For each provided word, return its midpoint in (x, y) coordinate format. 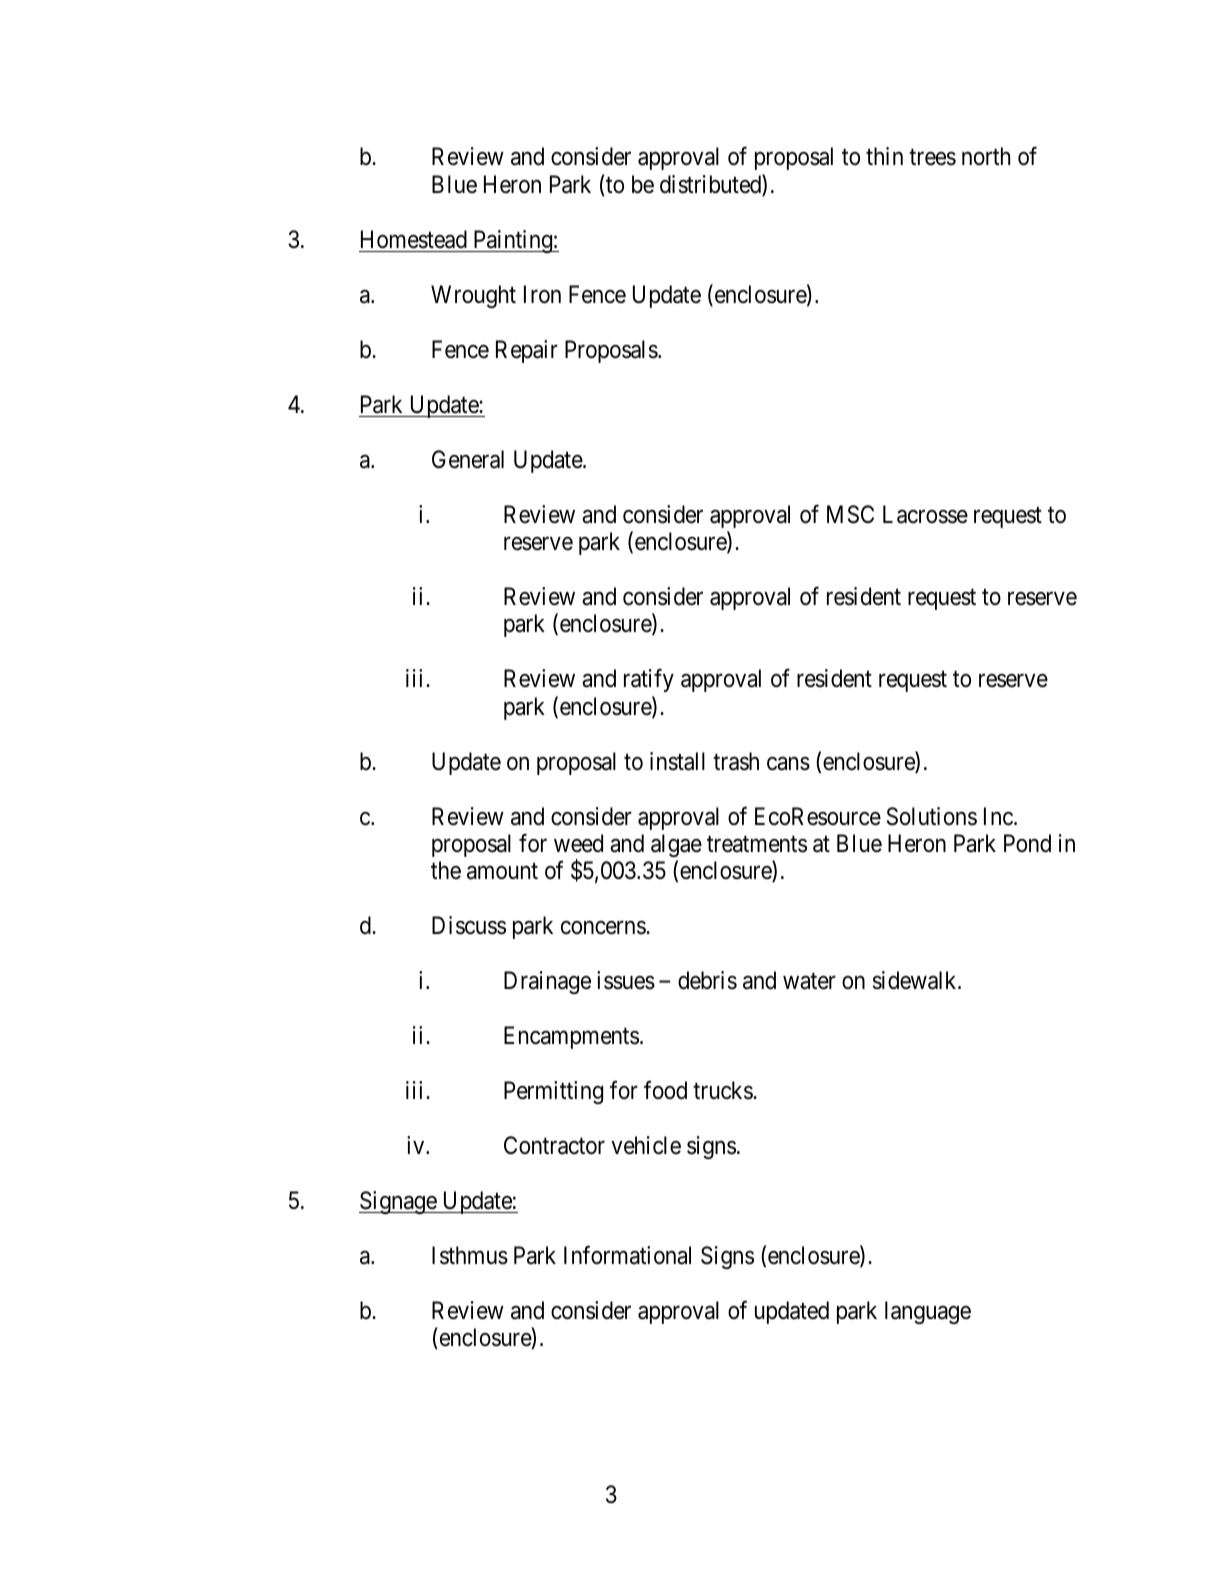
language (928, 1312)
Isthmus (470, 1255)
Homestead (414, 239)
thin (884, 156)
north (986, 156)
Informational (627, 1255)
